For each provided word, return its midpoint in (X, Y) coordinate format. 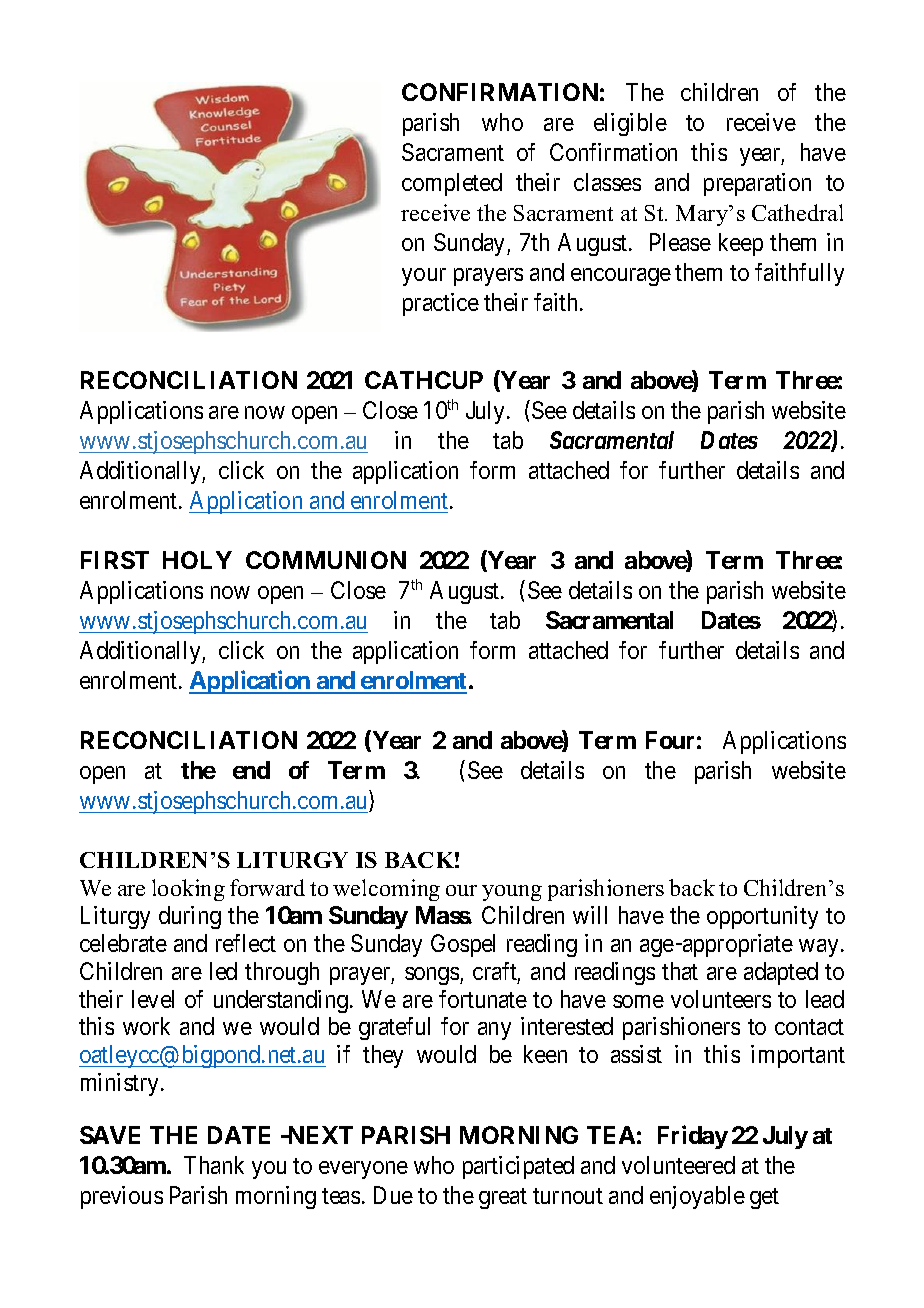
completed (452, 184)
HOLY (197, 560)
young (512, 893)
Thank (214, 1165)
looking (188, 890)
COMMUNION (326, 560)
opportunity (762, 917)
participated (518, 1167)
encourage (621, 277)
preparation (757, 184)
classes (607, 182)
